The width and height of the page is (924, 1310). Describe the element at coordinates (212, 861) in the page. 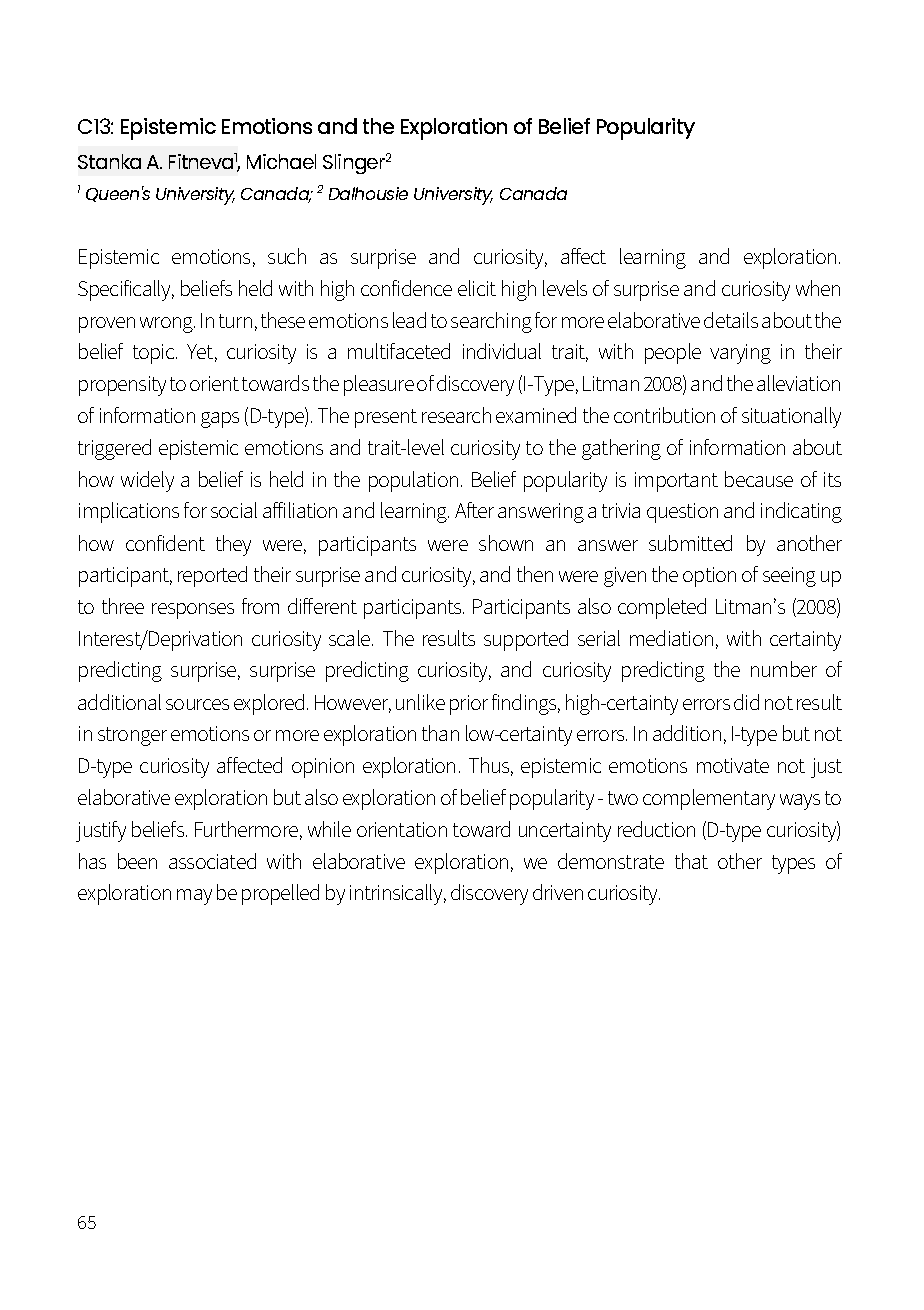

I see `associated` at that location.
